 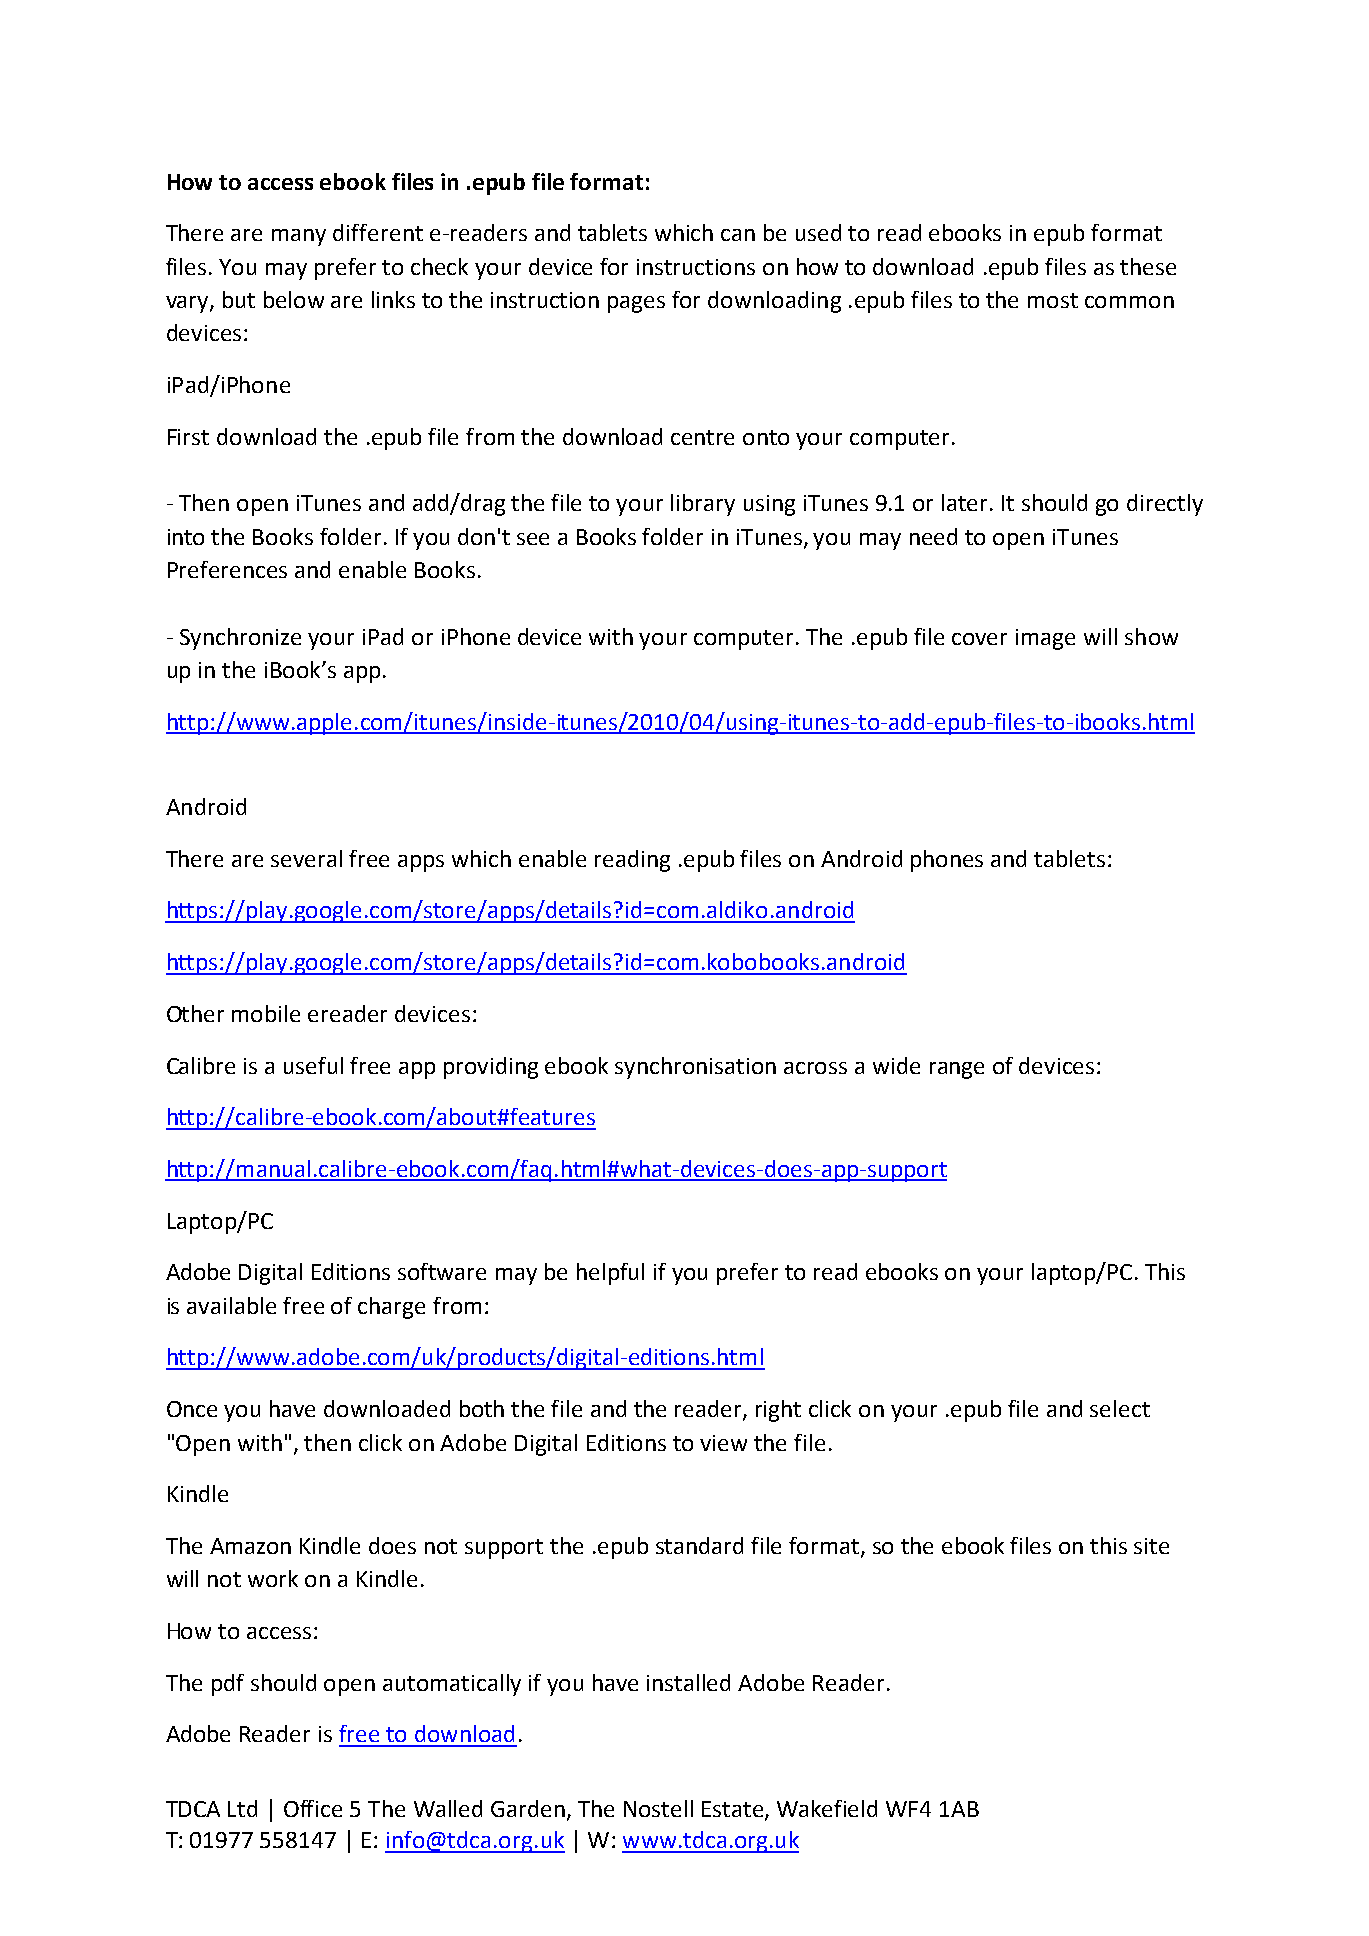 What do you see at coordinates (1045, 639) in the screenshot?
I see `image` at bounding box center [1045, 639].
